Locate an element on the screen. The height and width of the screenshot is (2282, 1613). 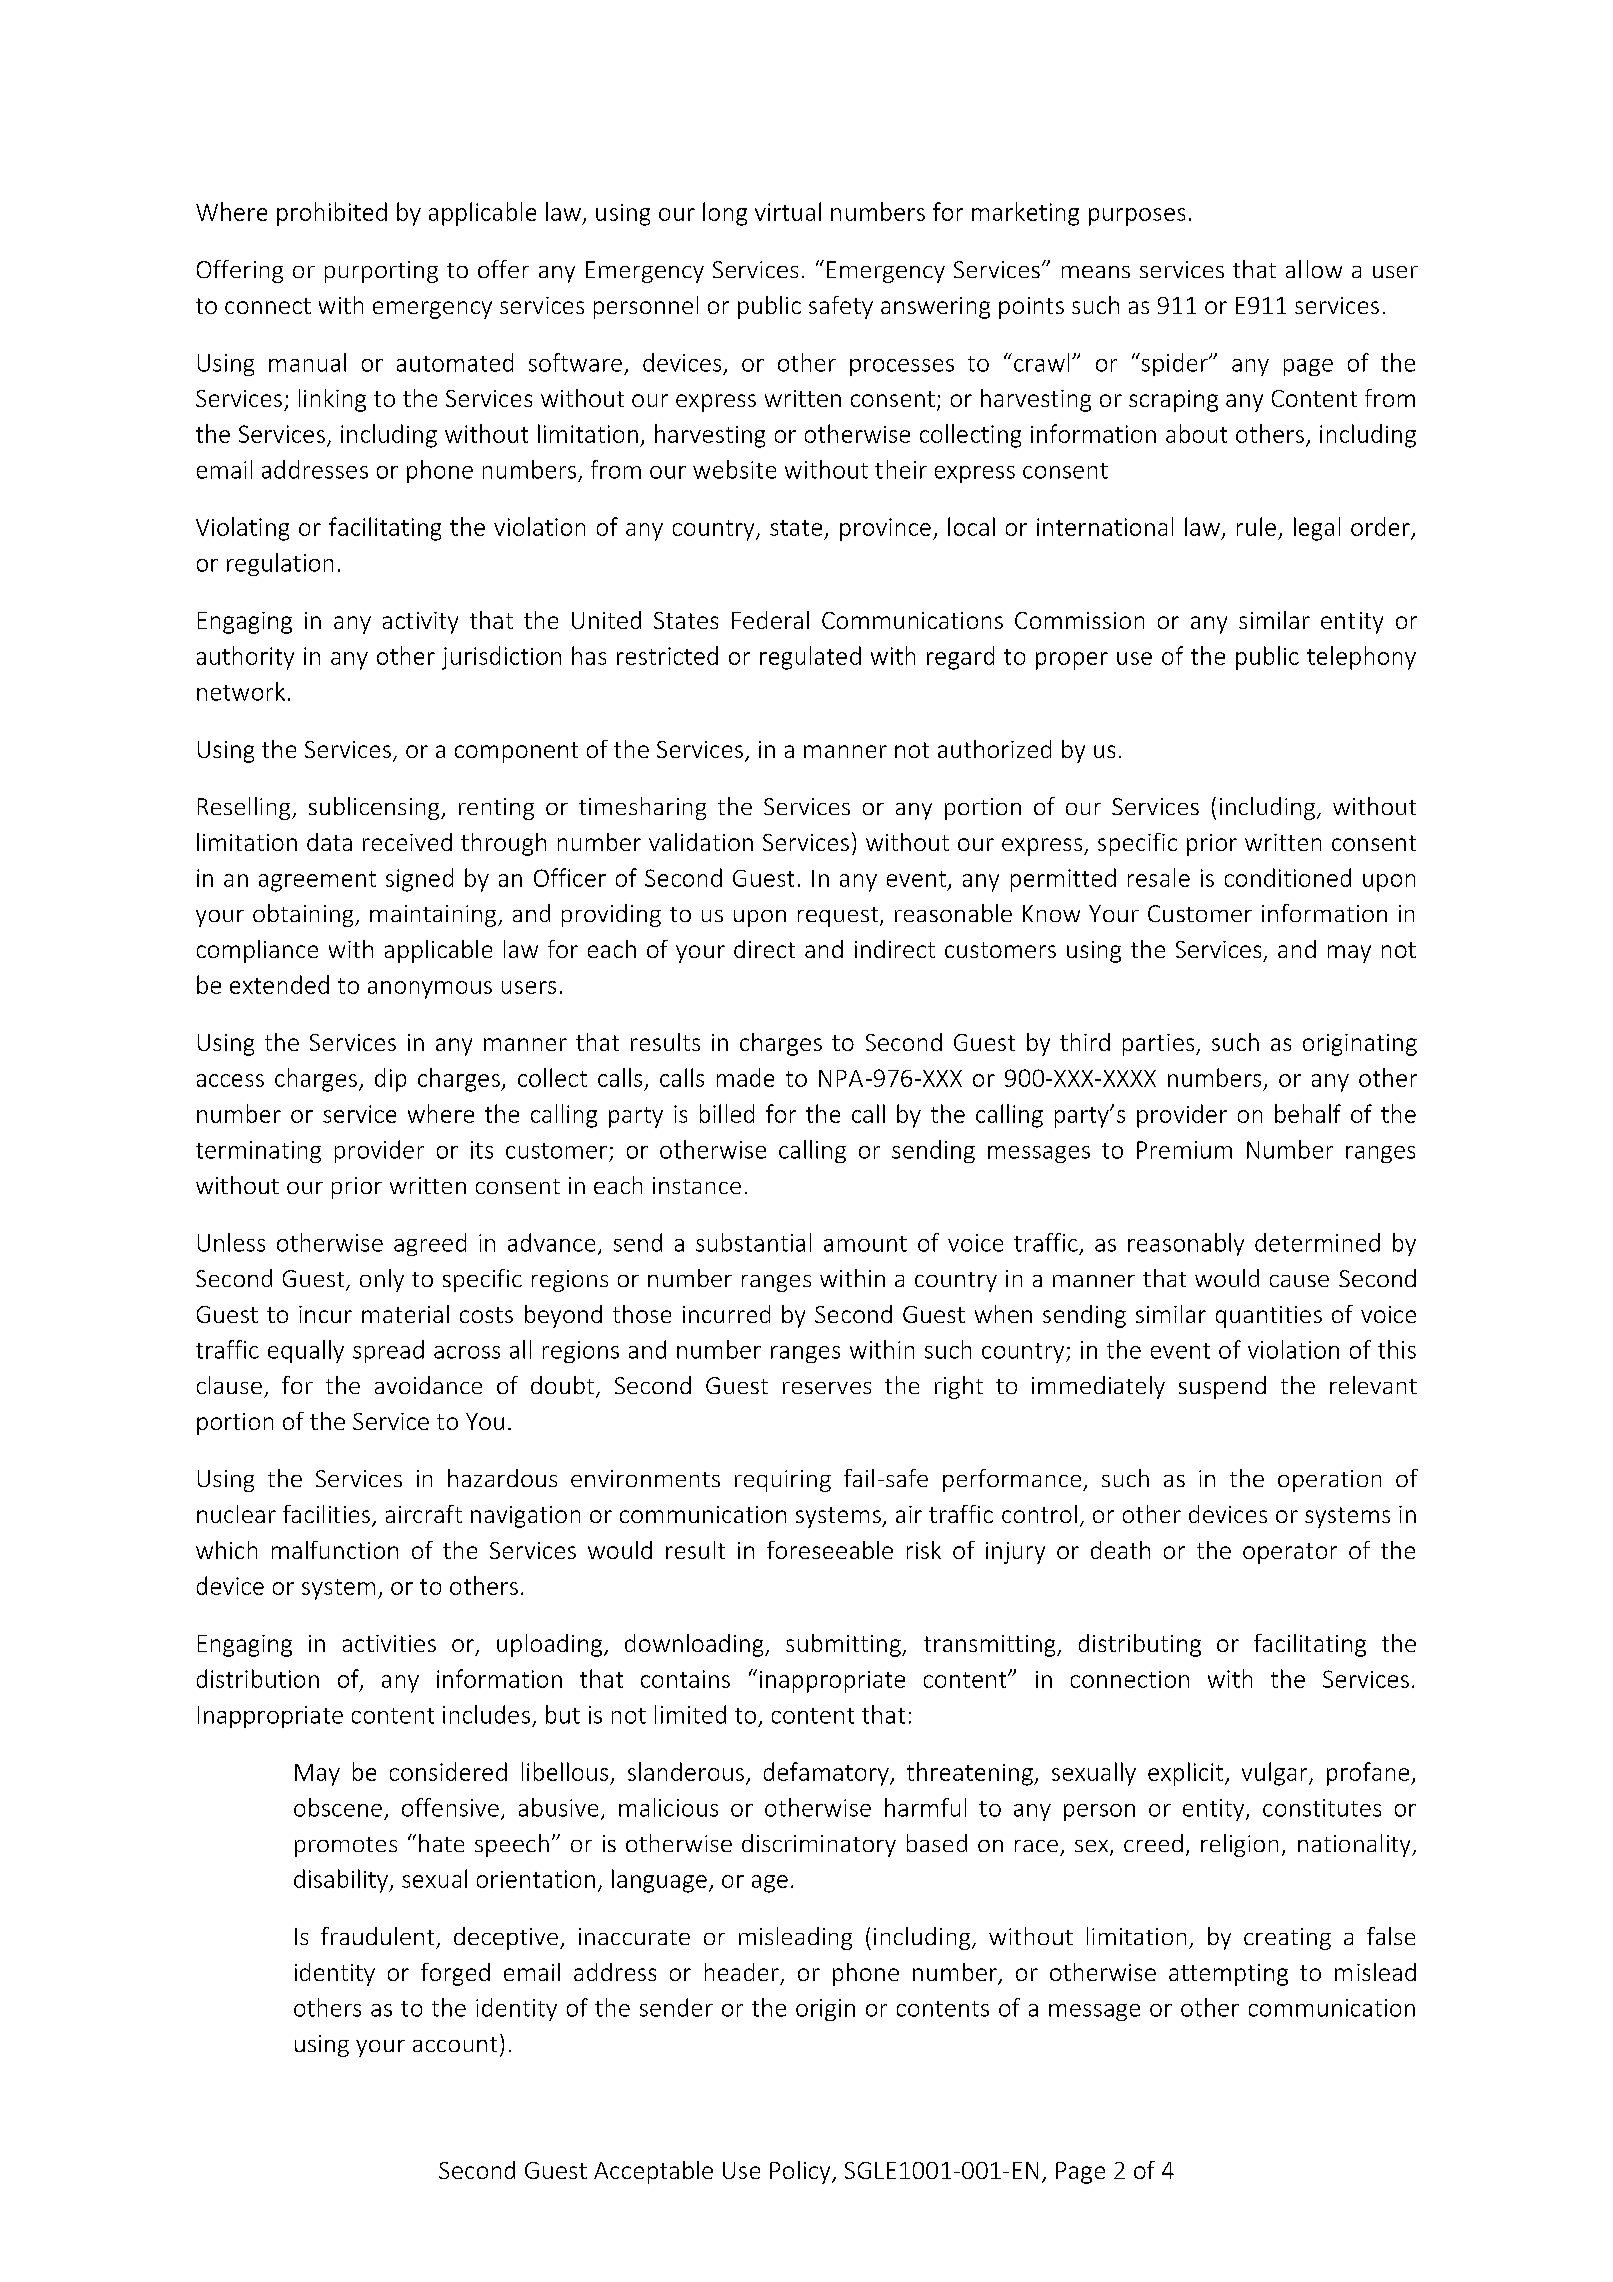
agreed is located at coordinates (430, 1244).
